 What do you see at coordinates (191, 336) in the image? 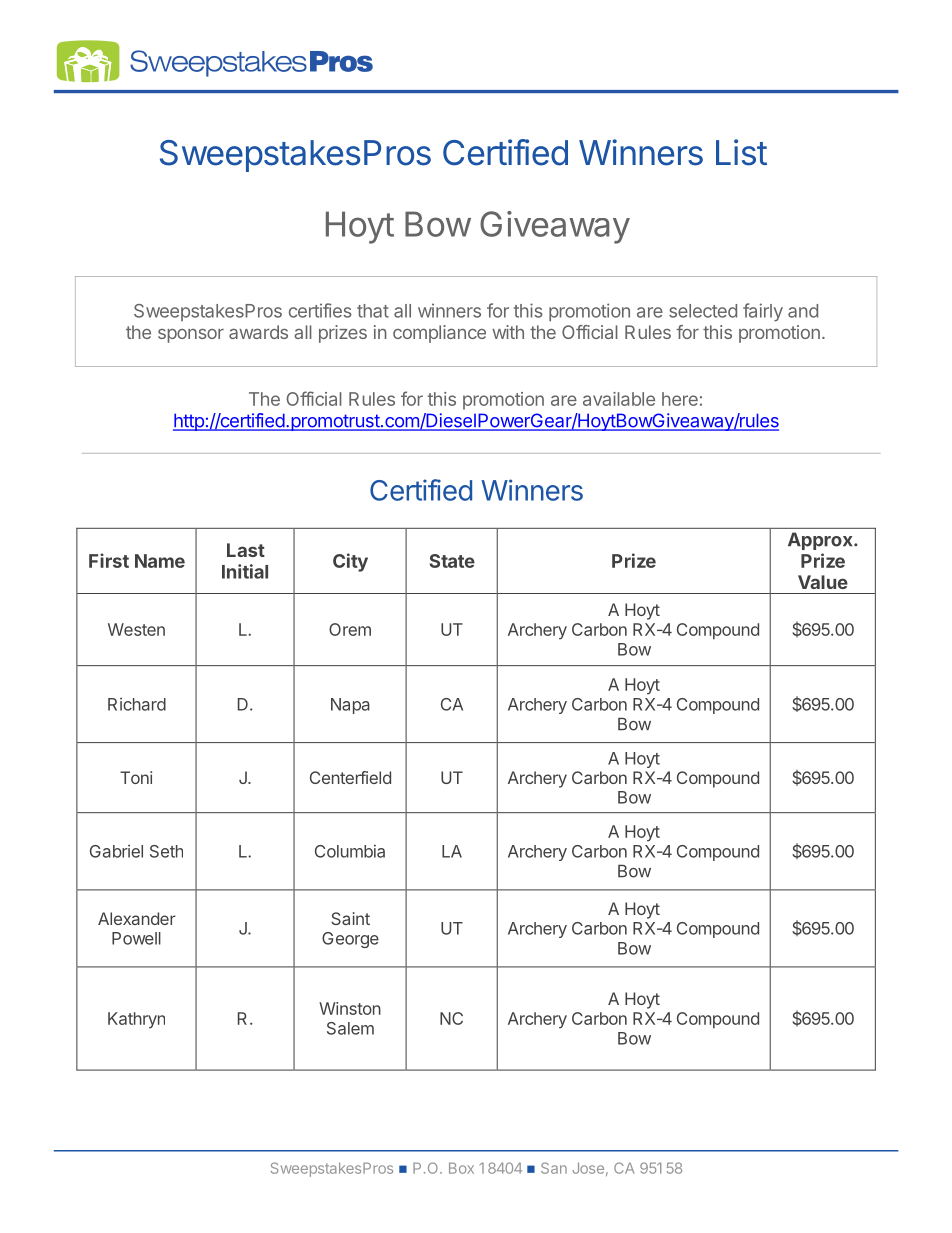
I see `sponsor` at bounding box center [191, 336].
